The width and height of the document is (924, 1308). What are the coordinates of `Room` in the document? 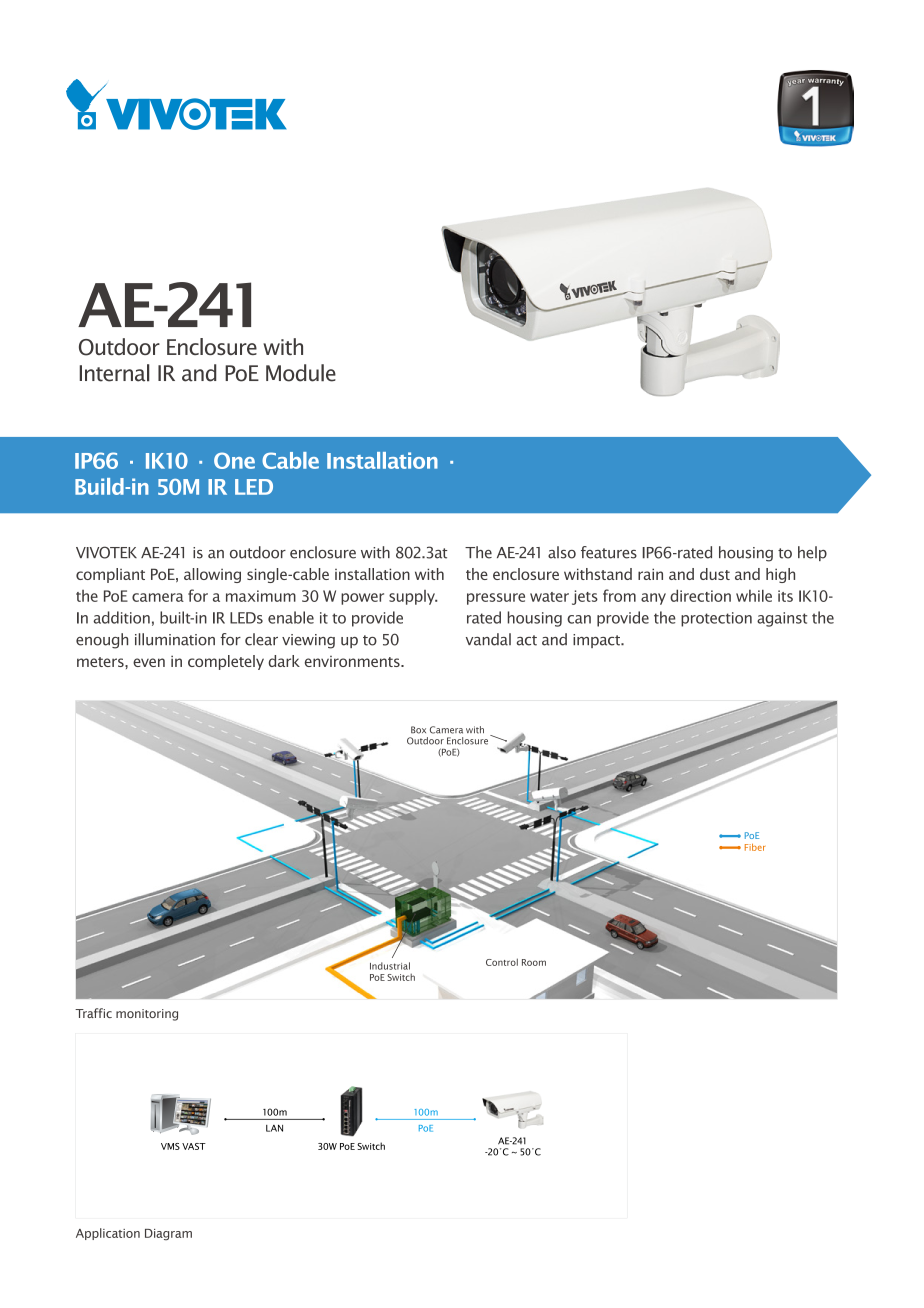 It's located at (534, 962).
